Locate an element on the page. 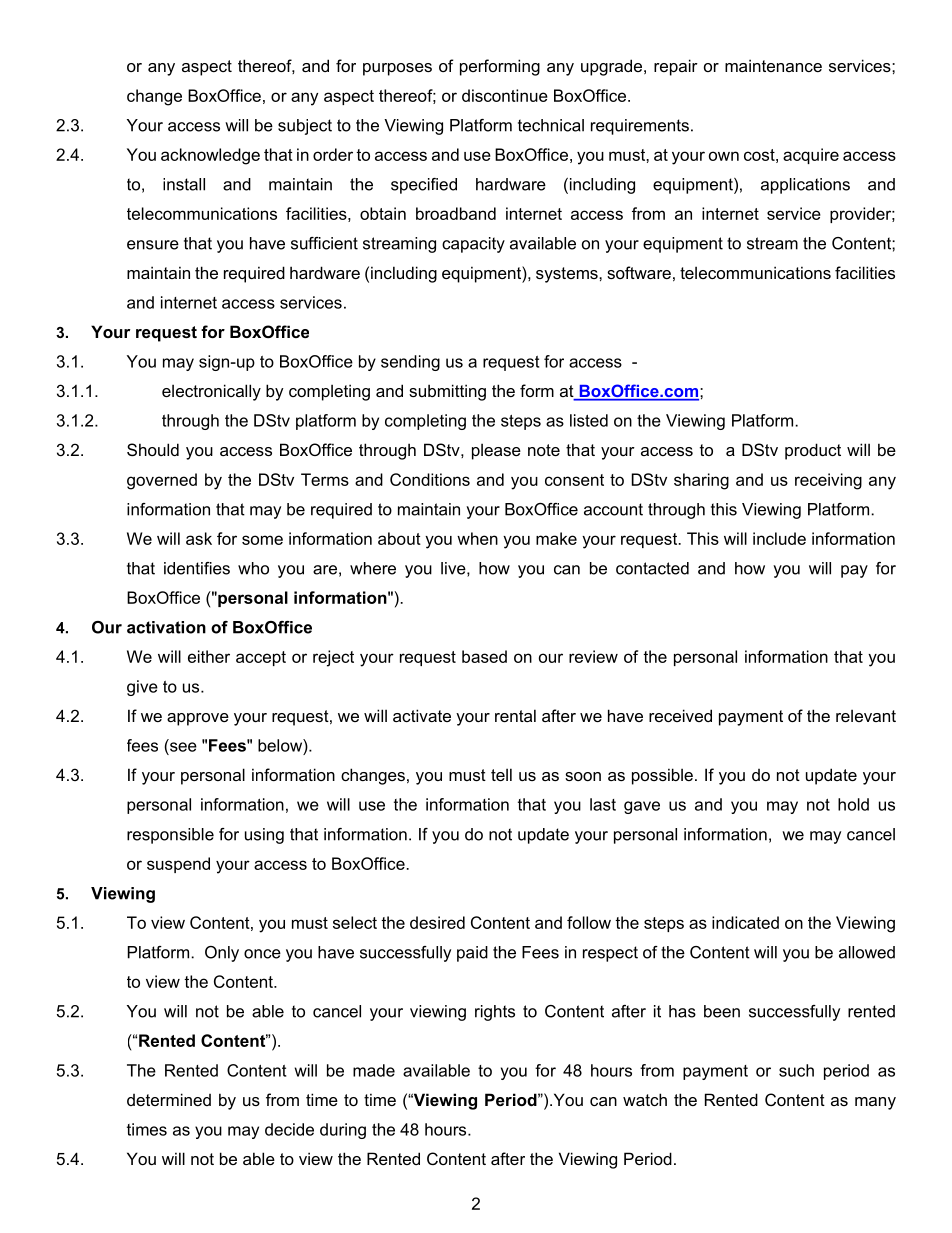 The image size is (952, 1233). discontinue is located at coordinates (505, 95).
